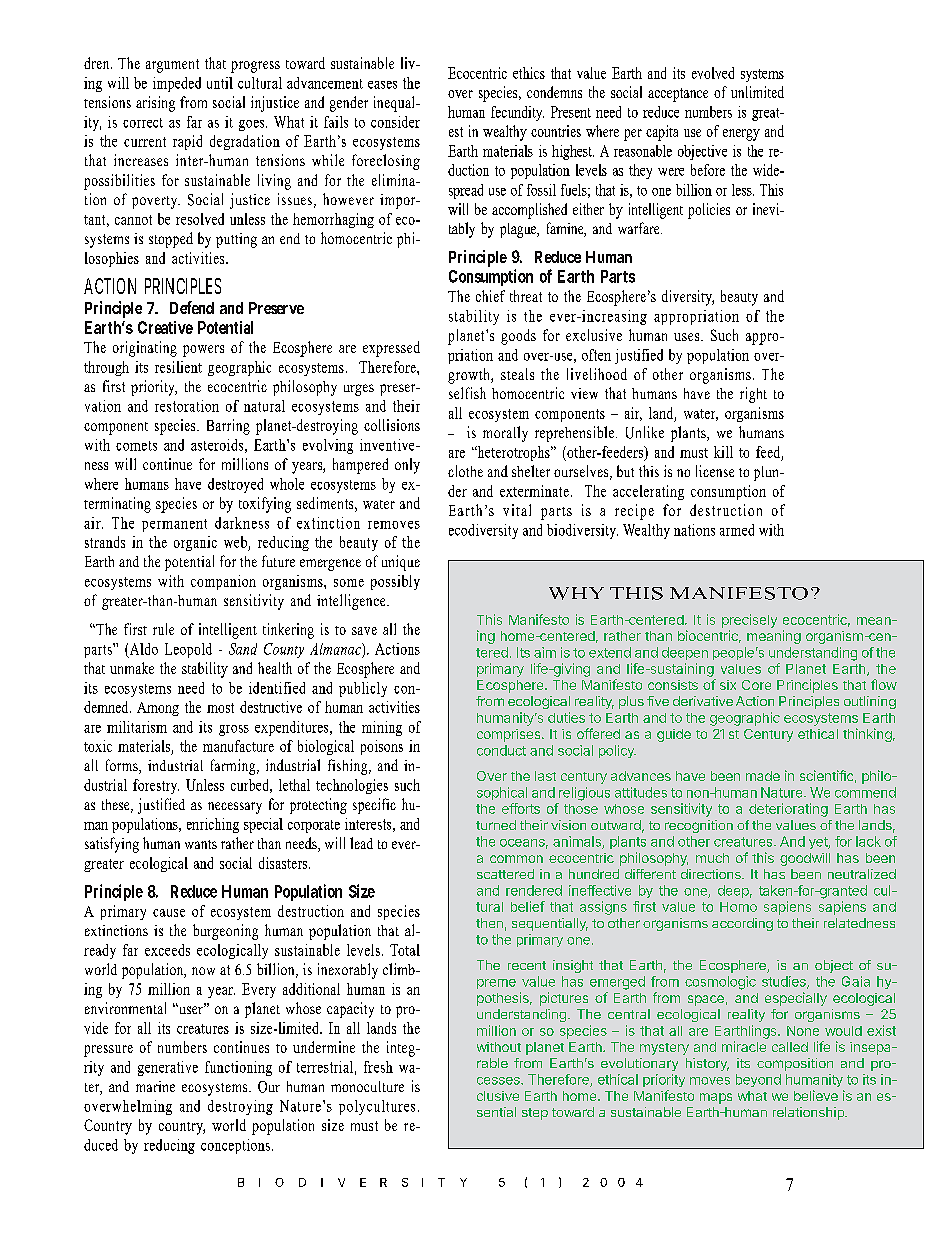 The width and height of the screenshot is (952, 1233). I want to click on morally, so click(505, 434).
